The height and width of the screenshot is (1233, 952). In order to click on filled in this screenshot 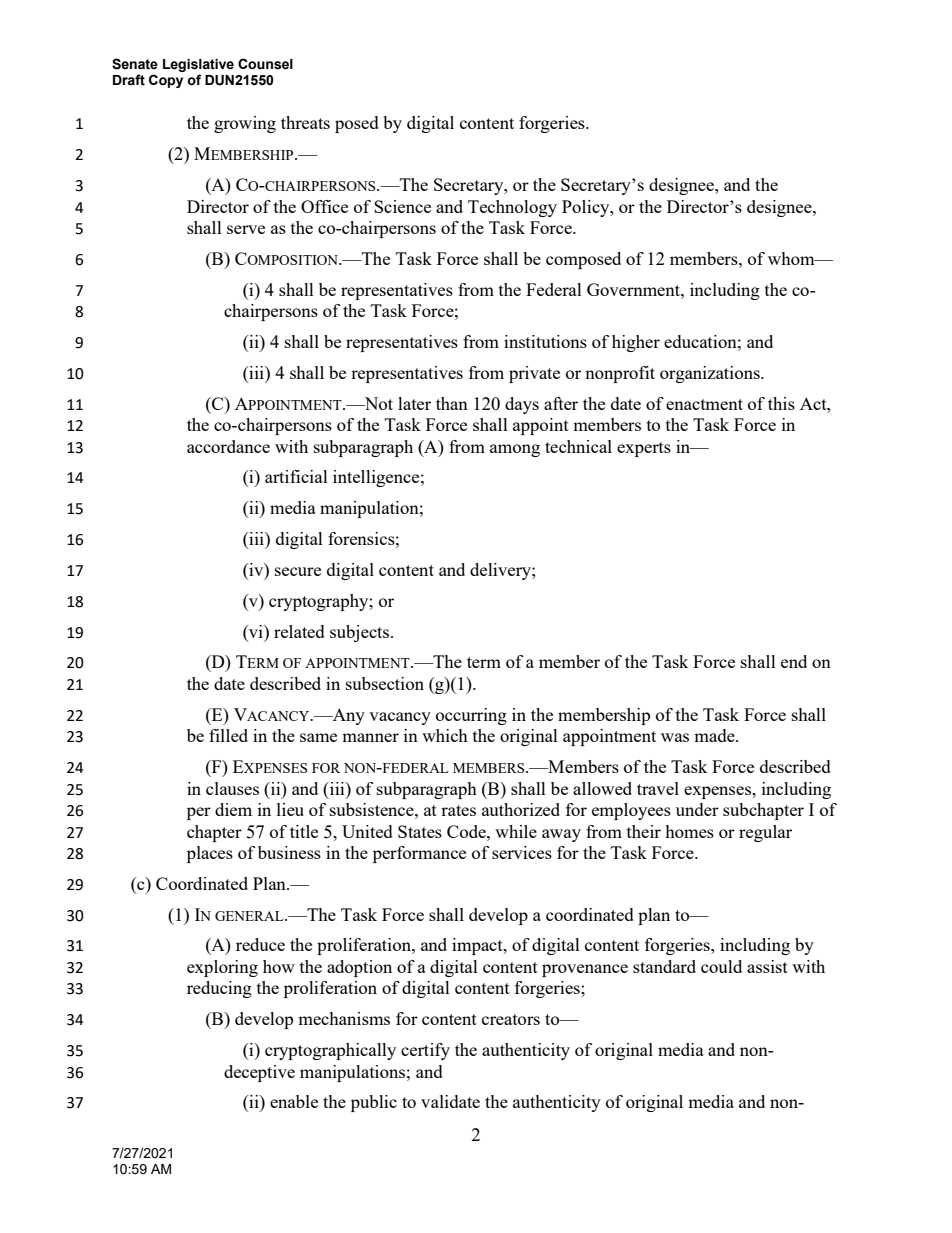, I will do `click(228, 735)`.
